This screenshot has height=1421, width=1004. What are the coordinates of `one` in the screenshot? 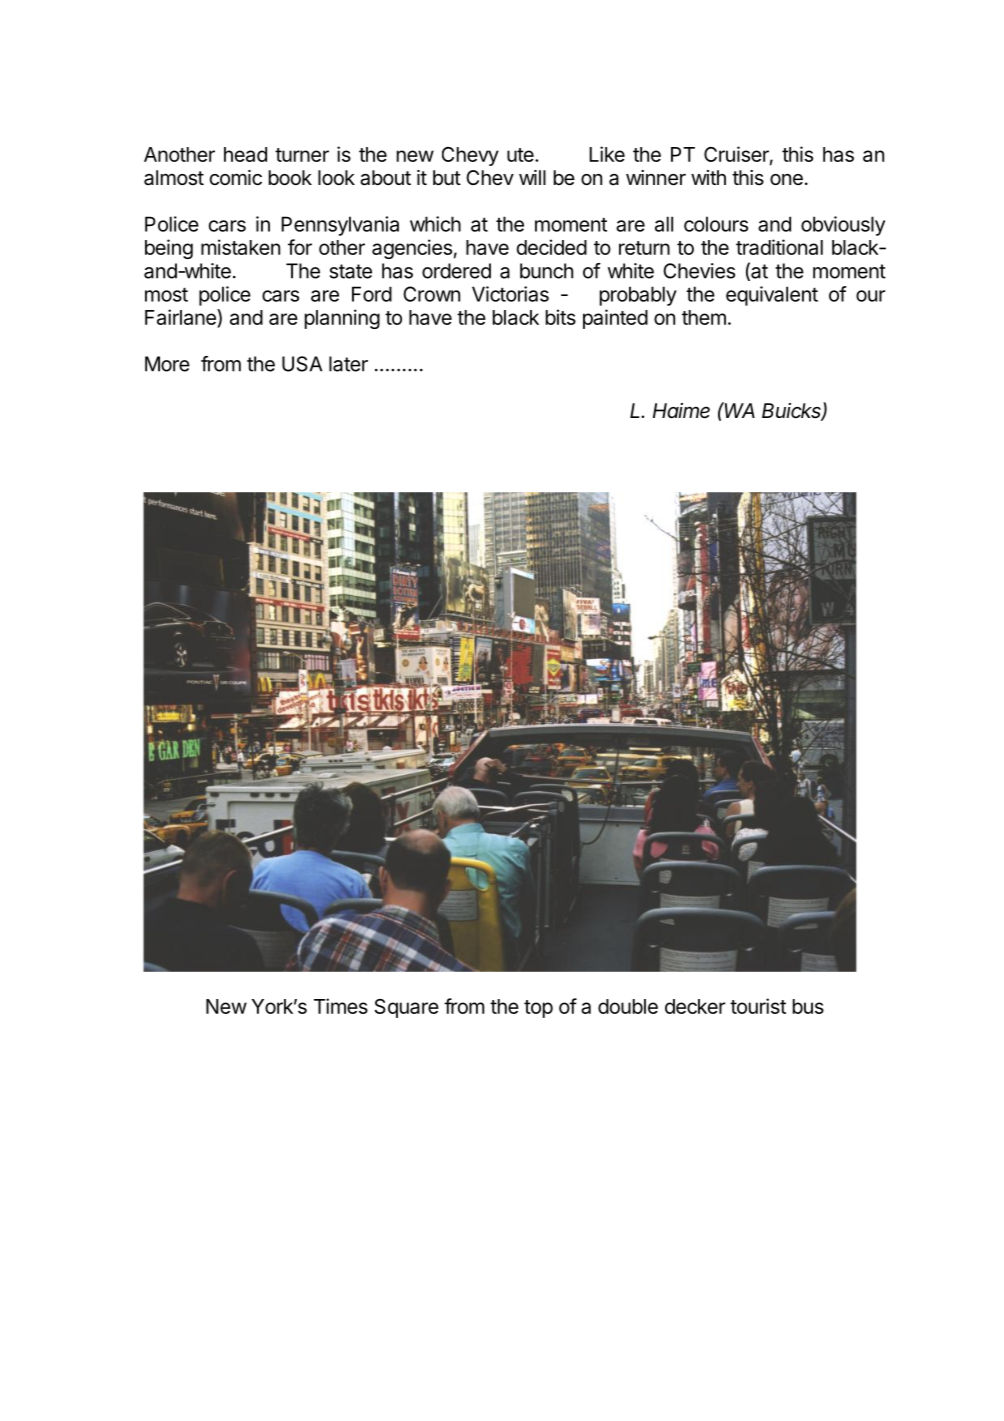 It's located at (786, 179).
